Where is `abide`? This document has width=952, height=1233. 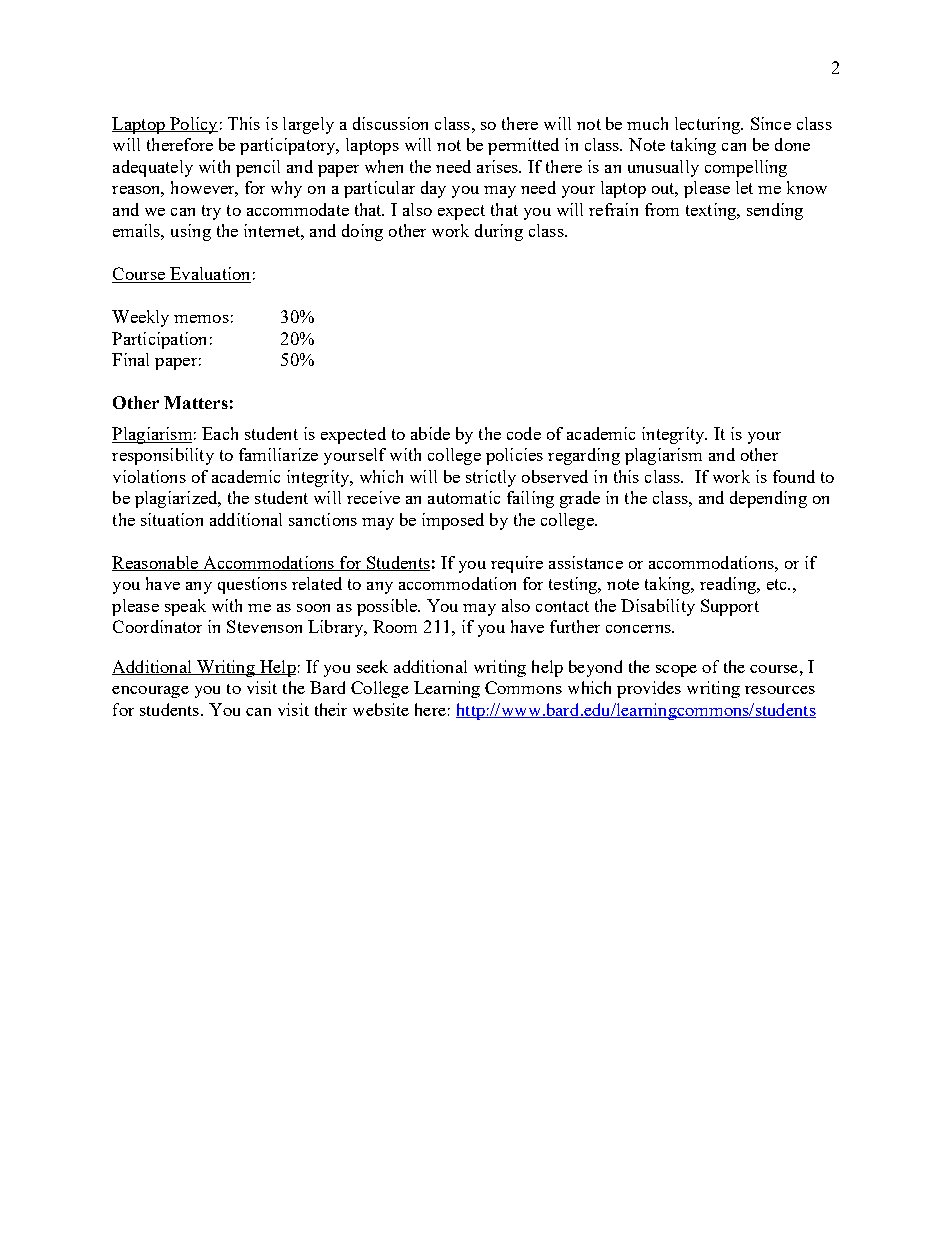 abide is located at coordinates (430, 433).
